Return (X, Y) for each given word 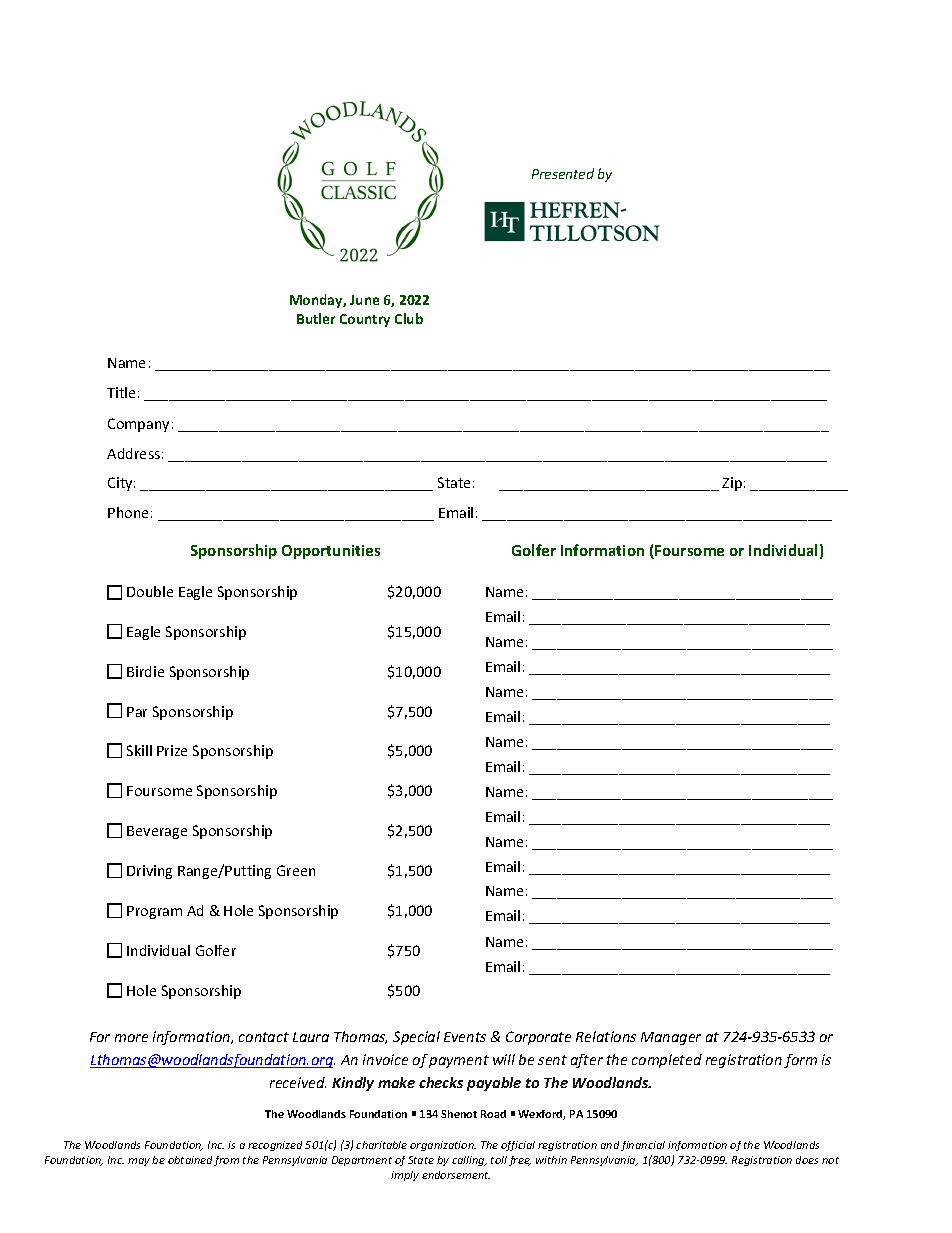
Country (365, 320)
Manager (671, 1038)
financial (643, 1146)
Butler (316, 318)
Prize (172, 750)
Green (296, 870)
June (364, 300)
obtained (190, 1160)
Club (409, 318)
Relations (606, 1036)
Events (465, 1037)
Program (154, 912)
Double (150, 591)
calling (469, 1161)
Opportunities (331, 552)
